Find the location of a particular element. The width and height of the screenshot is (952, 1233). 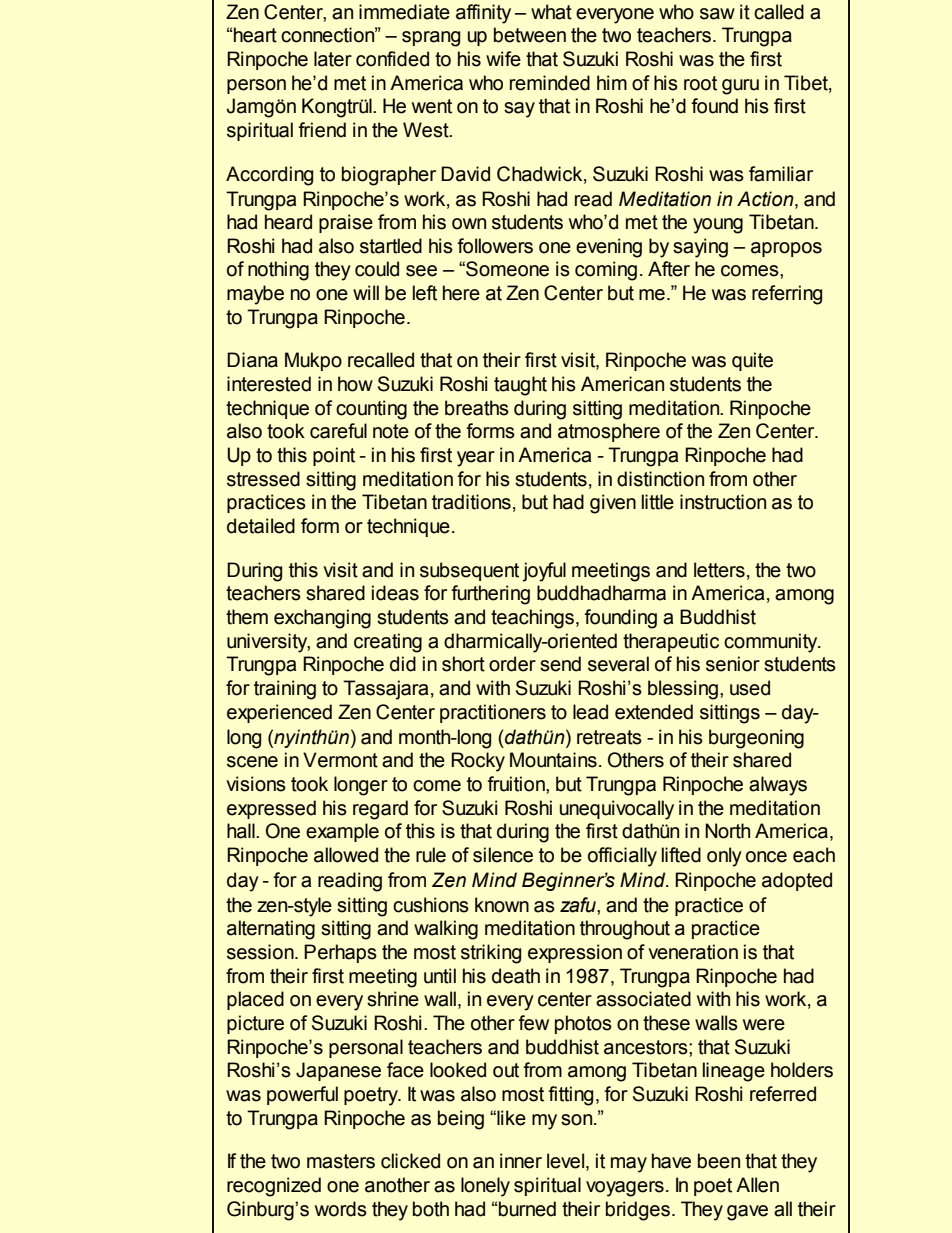

masters is located at coordinates (341, 1161).
